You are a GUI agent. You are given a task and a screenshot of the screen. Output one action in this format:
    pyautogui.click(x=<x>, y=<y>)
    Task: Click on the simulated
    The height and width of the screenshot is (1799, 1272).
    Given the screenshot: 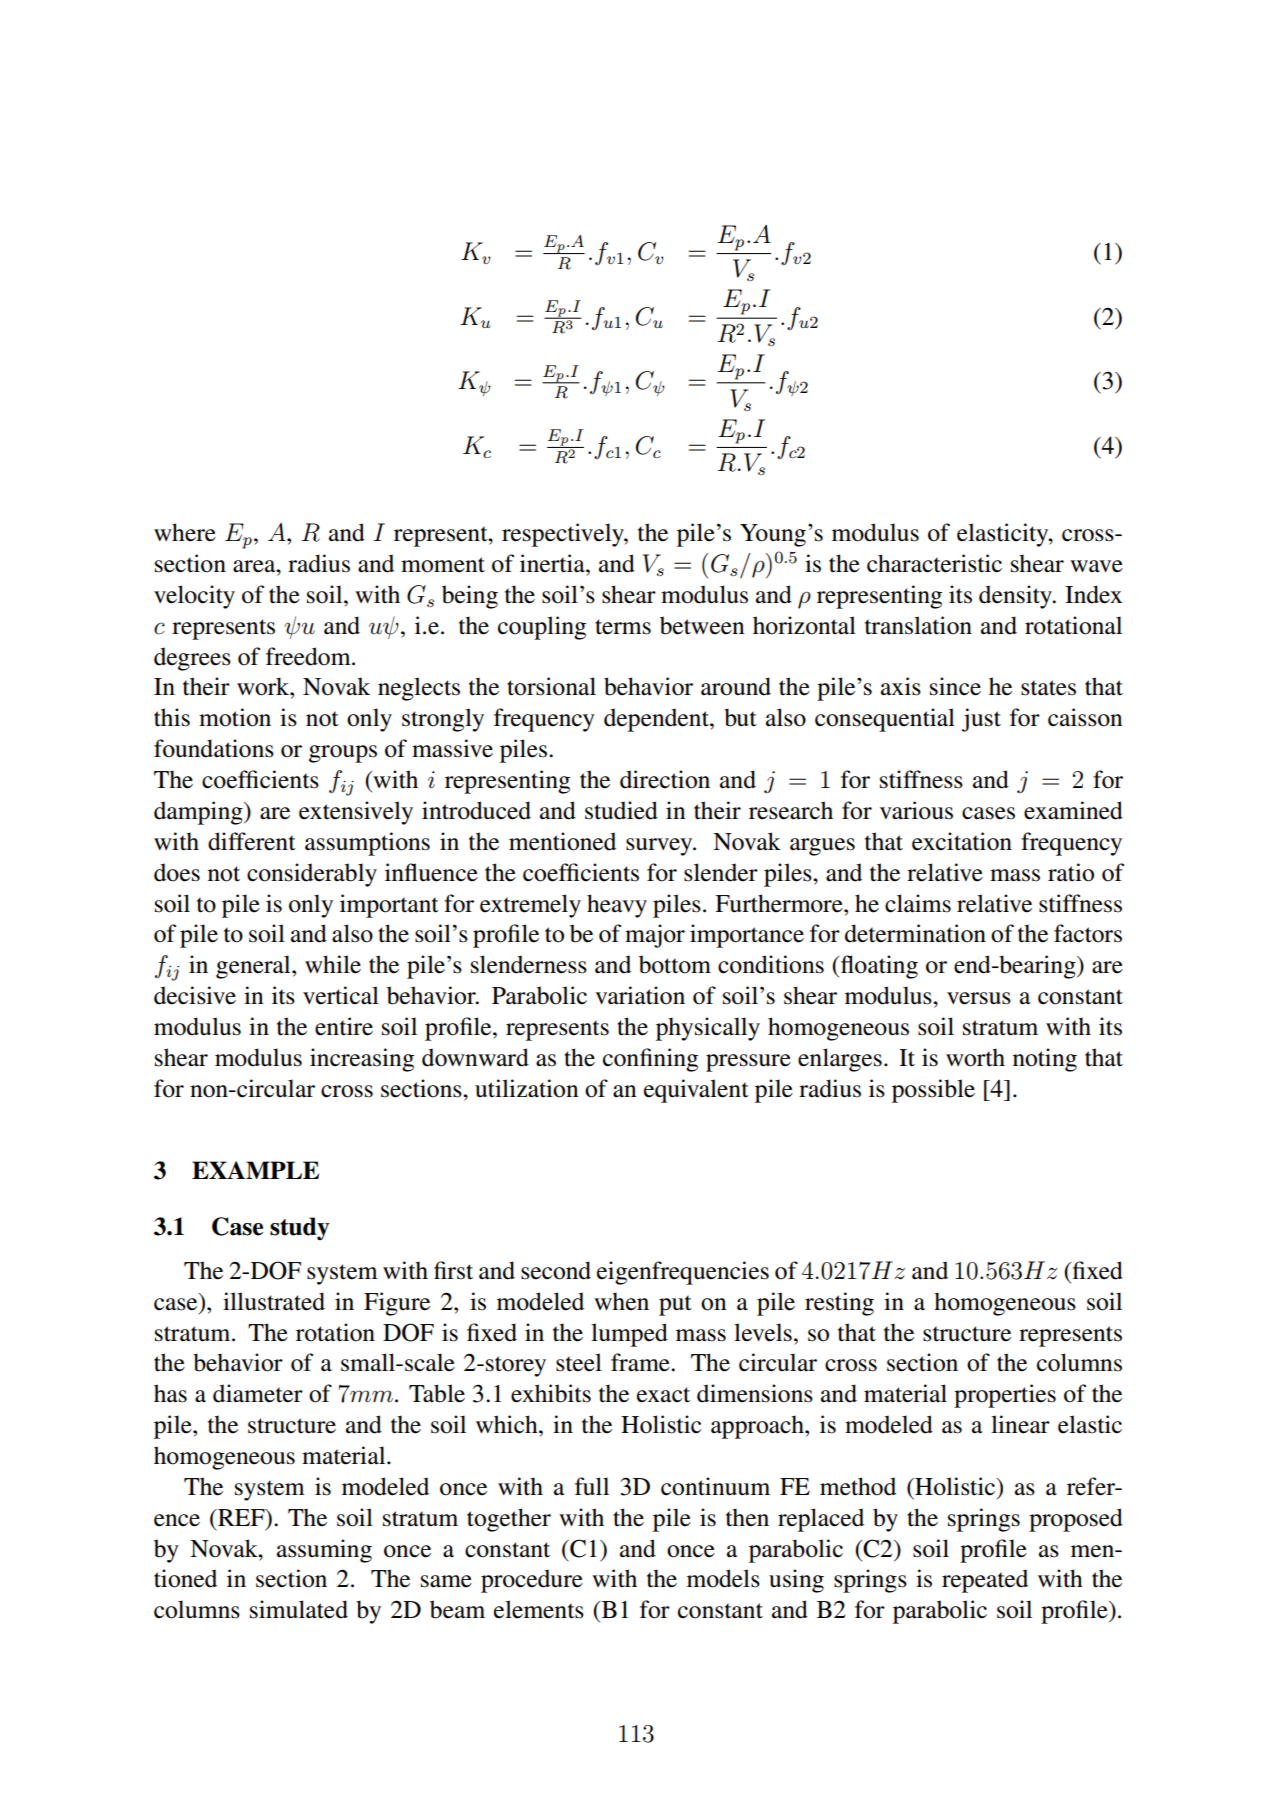 What is the action you would take?
    pyautogui.click(x=299, y=1609)
